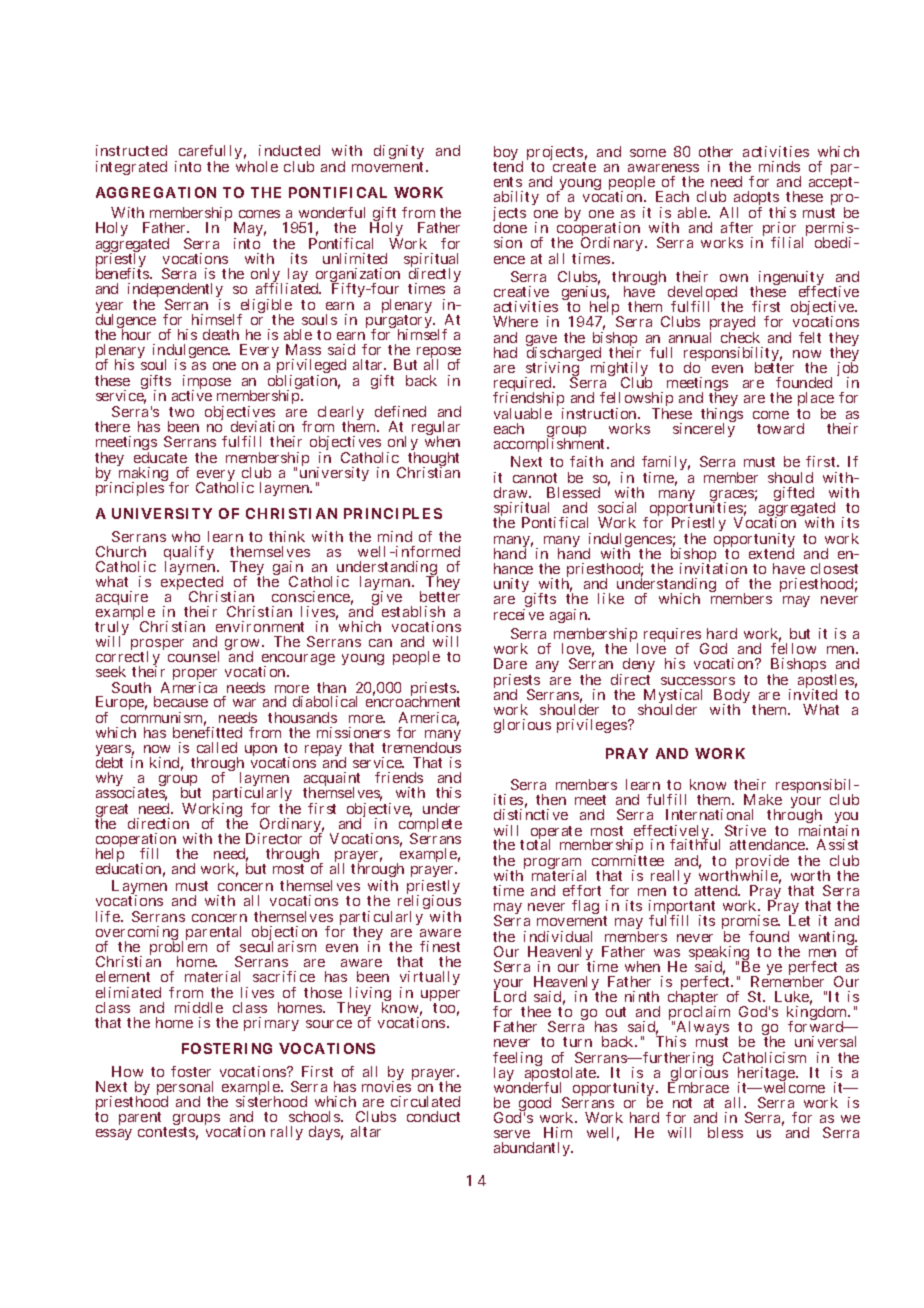 The height and width of the screenshot is (1308, 924). I want to click on Make, so click(763, 799).
